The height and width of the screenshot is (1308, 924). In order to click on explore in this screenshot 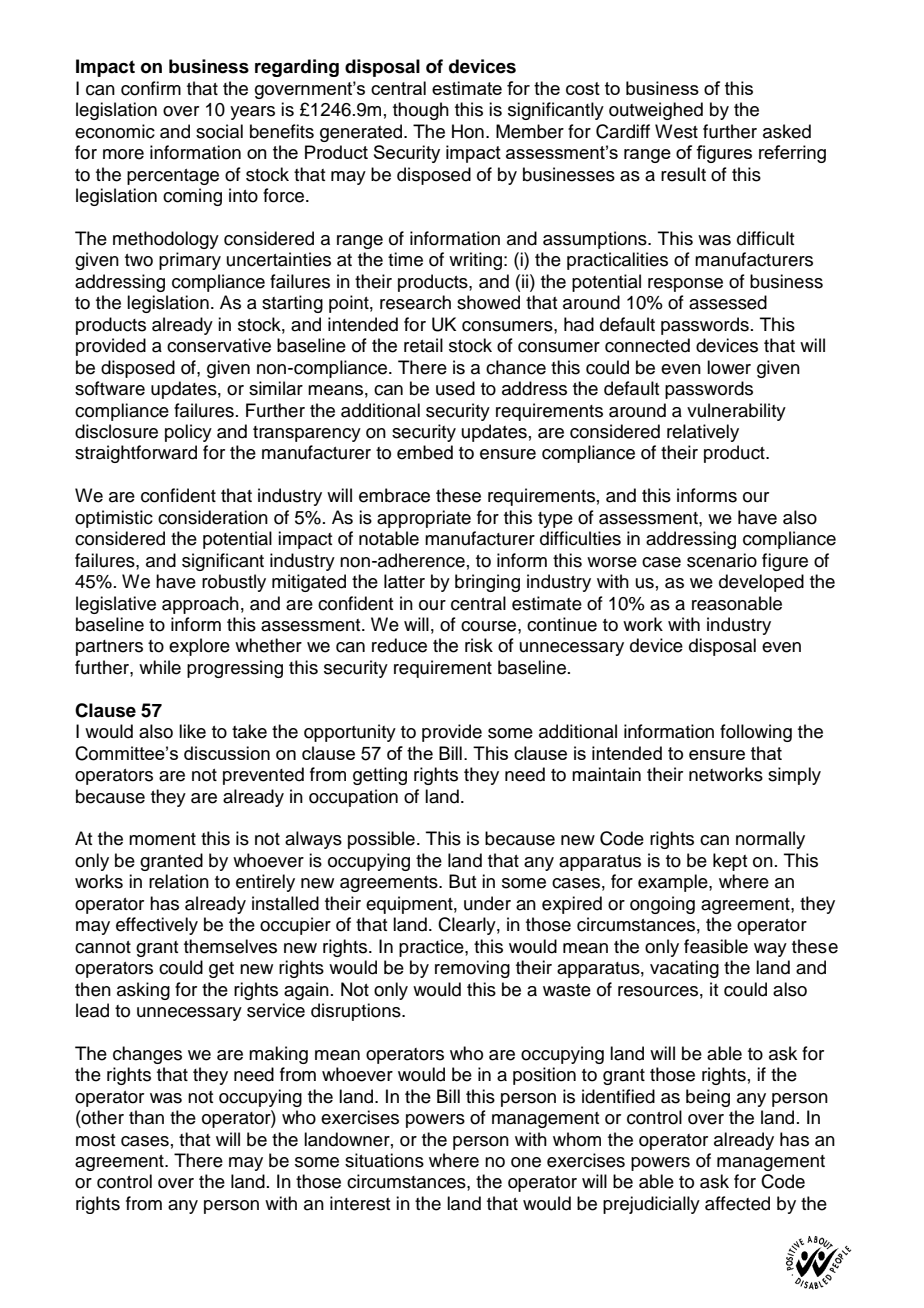, I will do `click(199, 647)`.
